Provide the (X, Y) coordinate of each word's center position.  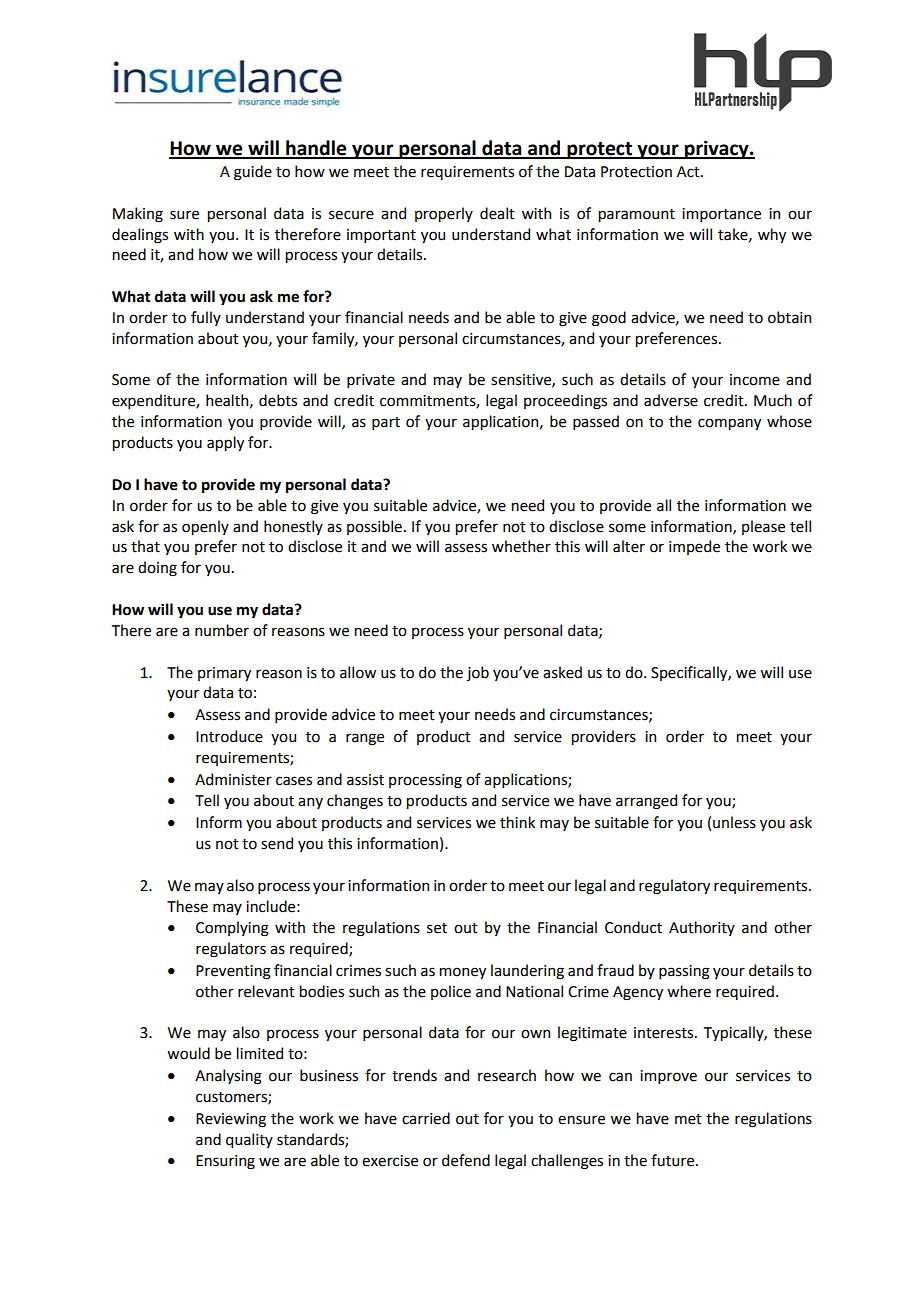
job (478, 673)
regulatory (674, 887)
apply (225, 443)
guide (253, 173)
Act (689, 172)
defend (466, 1160)
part (386, 423)
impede (694, 547)
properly (444, 214)
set (437, 928)
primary (224, 674)
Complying (232, 929)
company (729, 424)
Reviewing (231, 1120)
